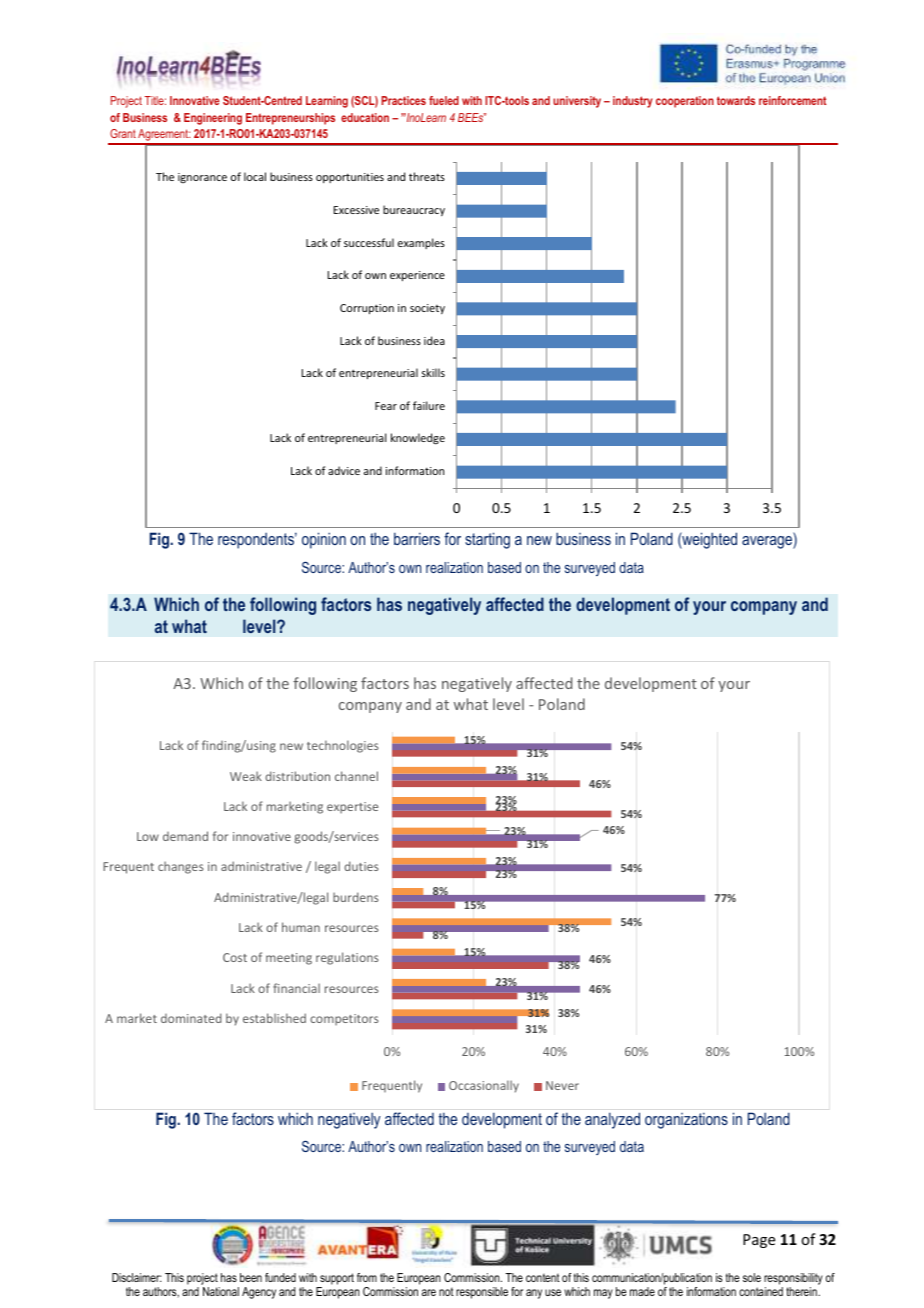 The image size is (924, 1308). What do you see at coordinates (361, 866) in the screenshot?
I see `duties` at bounding box center [361, 866].
